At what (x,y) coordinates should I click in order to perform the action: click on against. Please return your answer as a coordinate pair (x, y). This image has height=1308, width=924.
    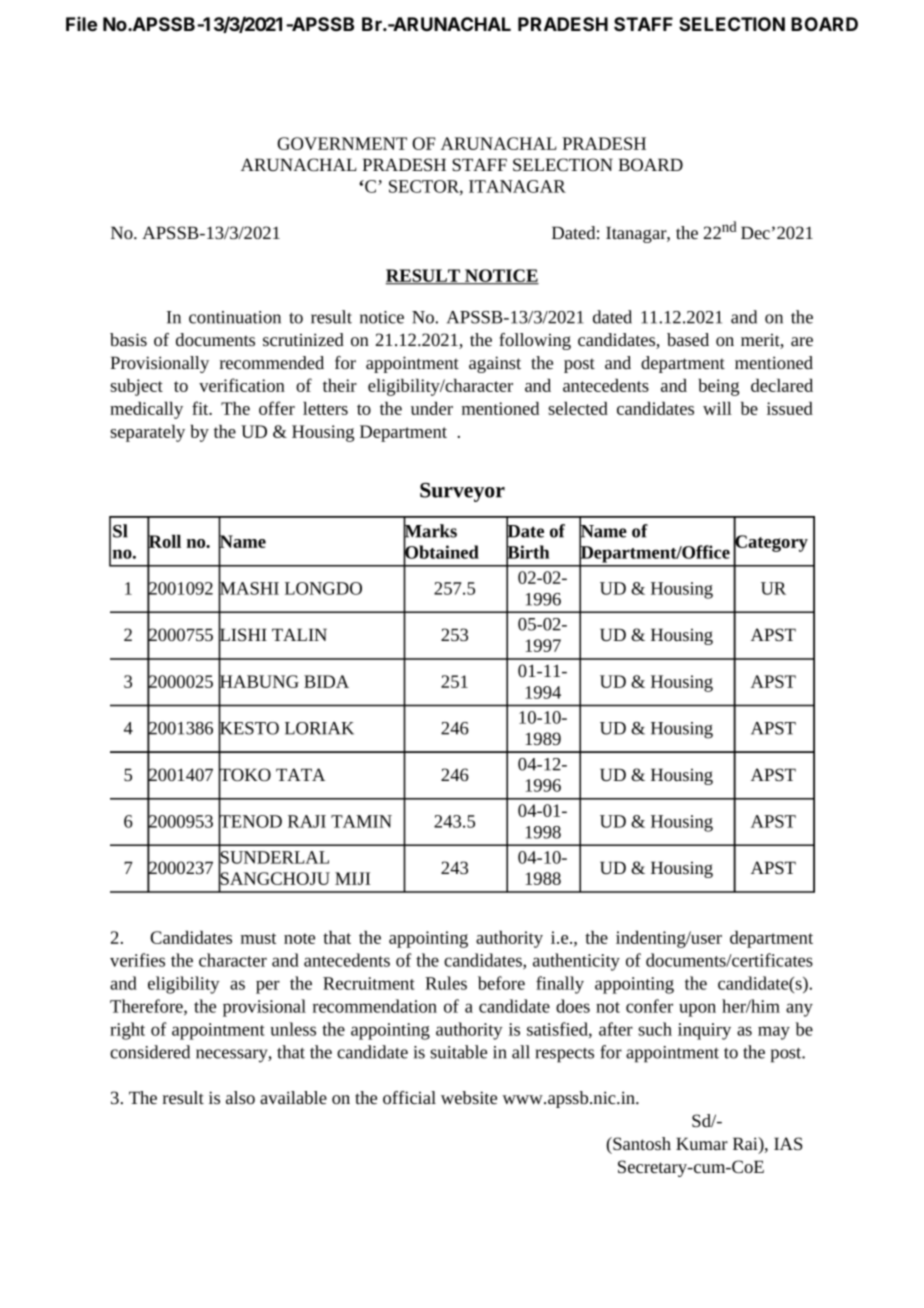
    Looking at the image, I should click on (495, 364).
